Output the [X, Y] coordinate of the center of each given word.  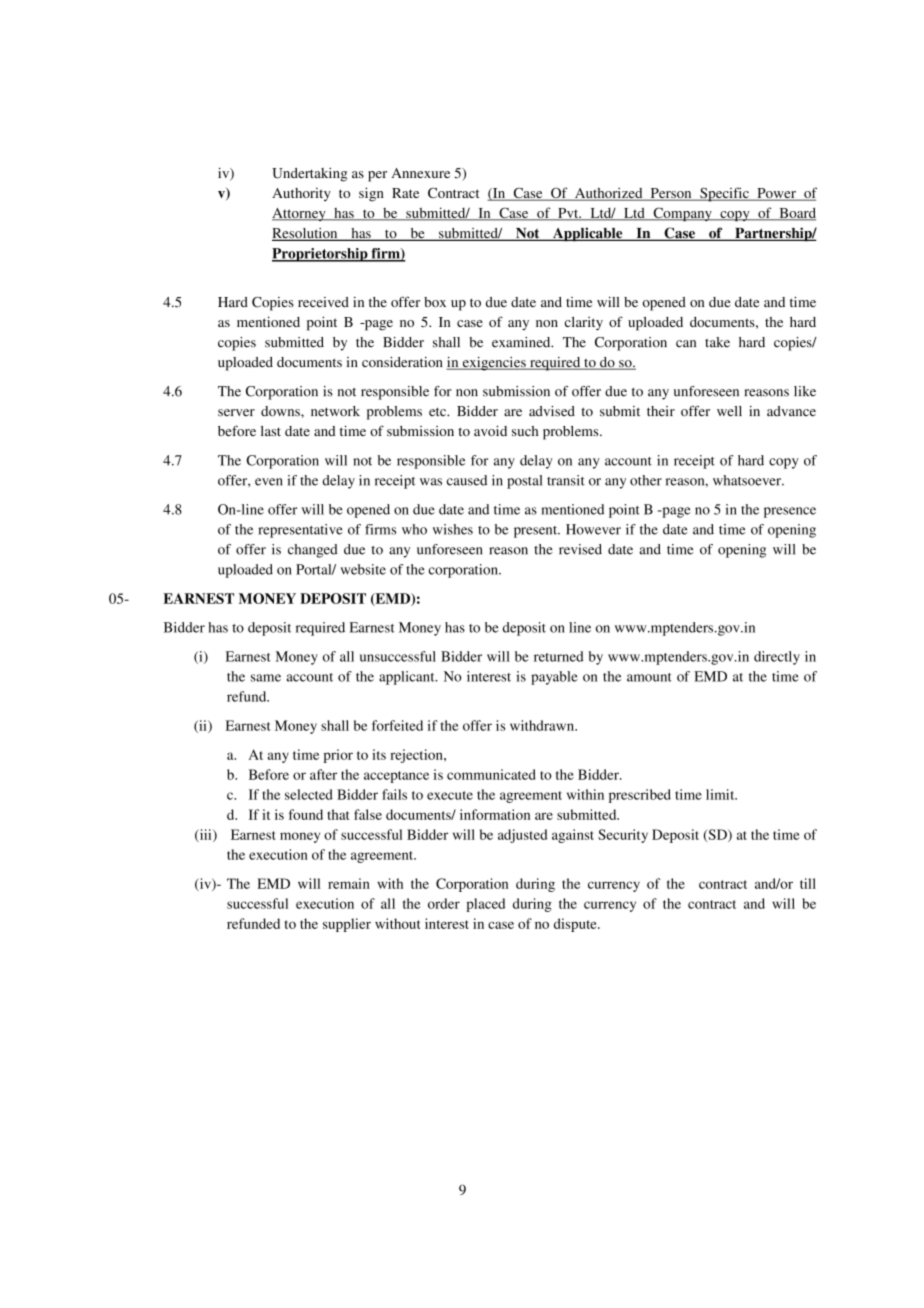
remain [349, 883]
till [808, 883]
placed [485, 905]
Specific [724, 194]
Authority [301, 194]
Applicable [588, 234]
